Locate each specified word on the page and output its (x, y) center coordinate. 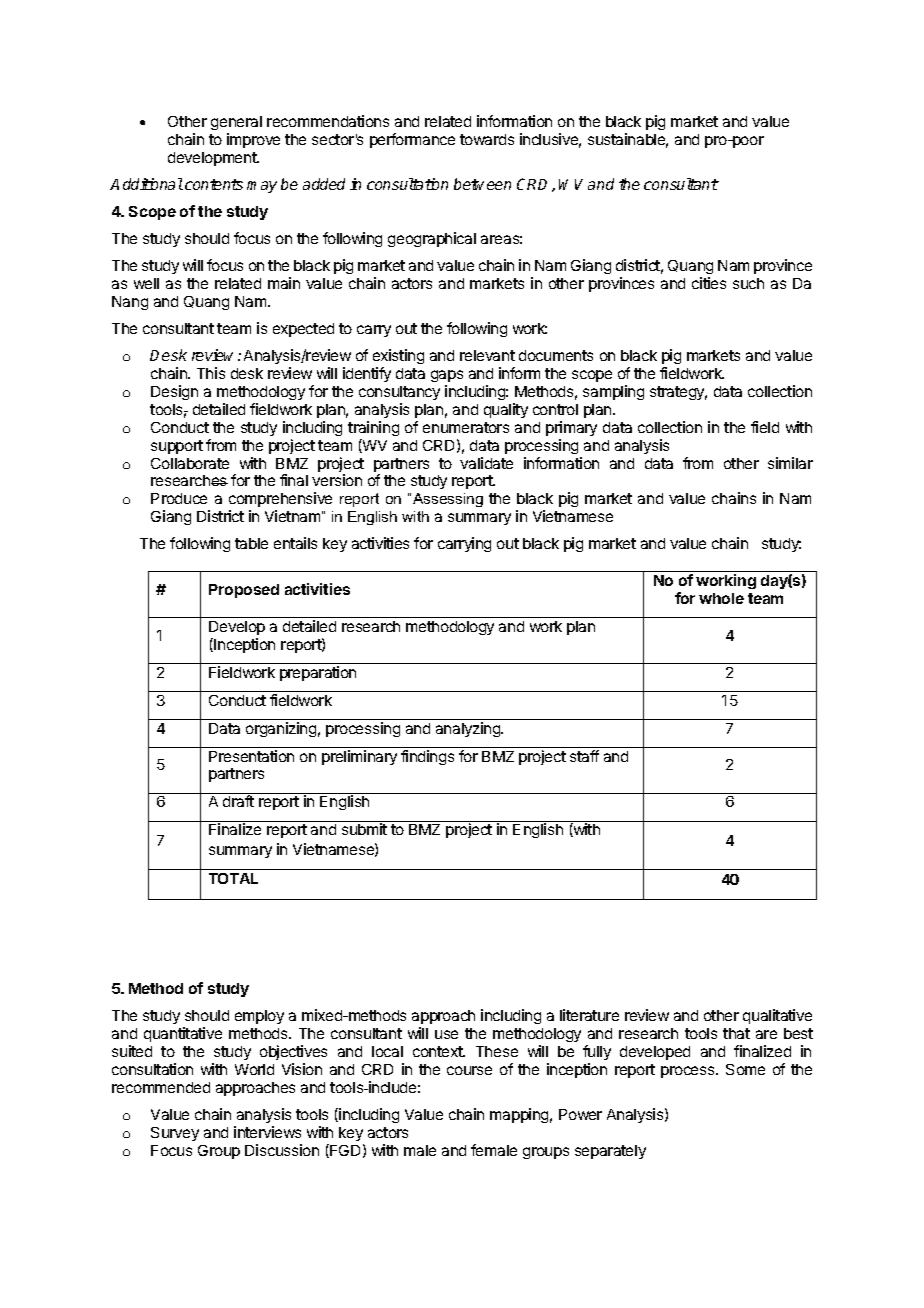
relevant (487, 355)
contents (214, 184)
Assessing (448, 500)
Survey (175, 1134)
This (211, 373)
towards (487, 139)
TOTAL (233, 878)
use (446, 1034)
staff (584, 756)
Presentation (251, 756)
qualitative (777, 1016)
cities (709, 283)
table (251, 543)
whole (721, 598)
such (748, 283)
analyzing (469, 729)
